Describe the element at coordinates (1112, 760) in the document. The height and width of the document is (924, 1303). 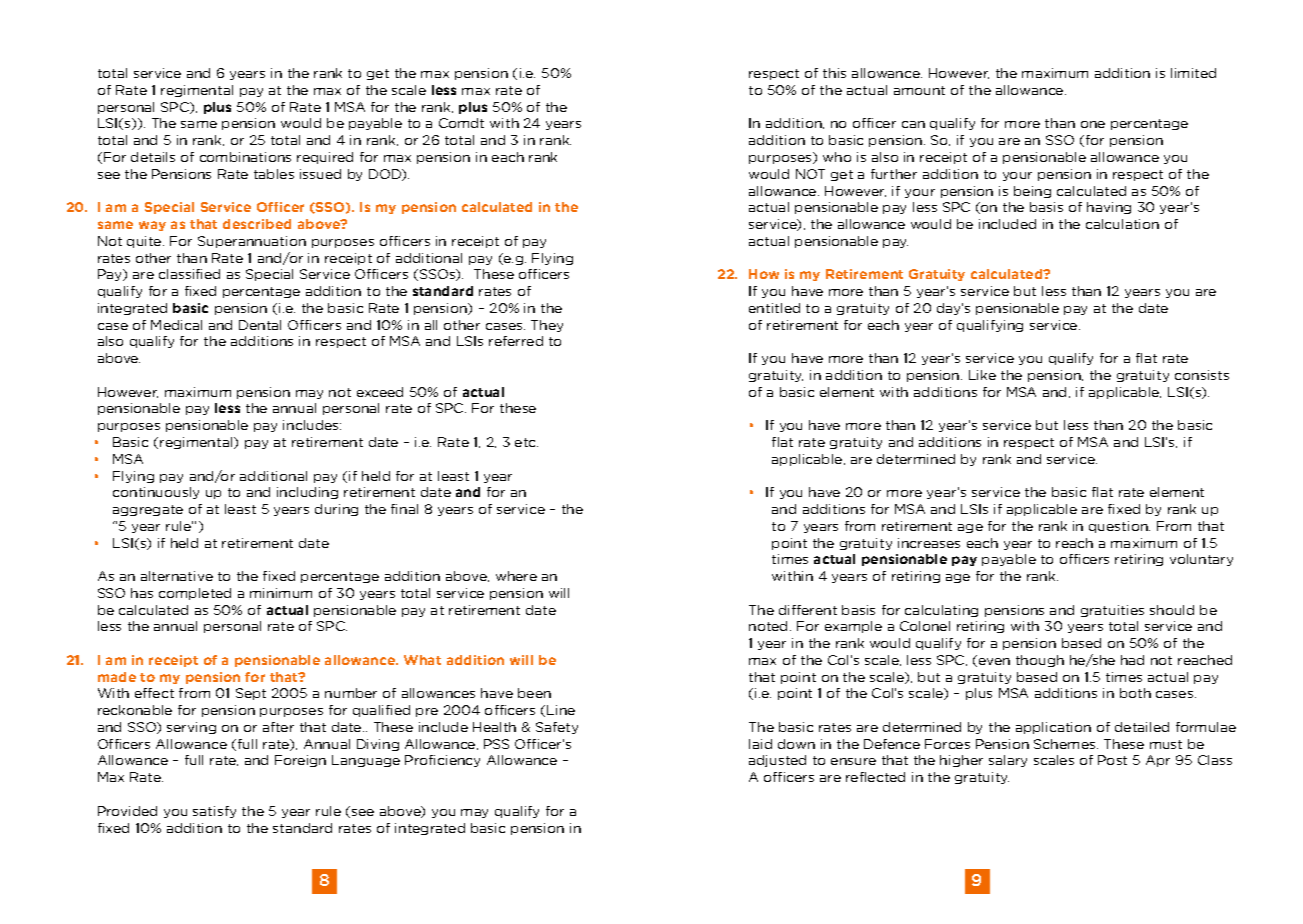
I see `Post` at that location.
